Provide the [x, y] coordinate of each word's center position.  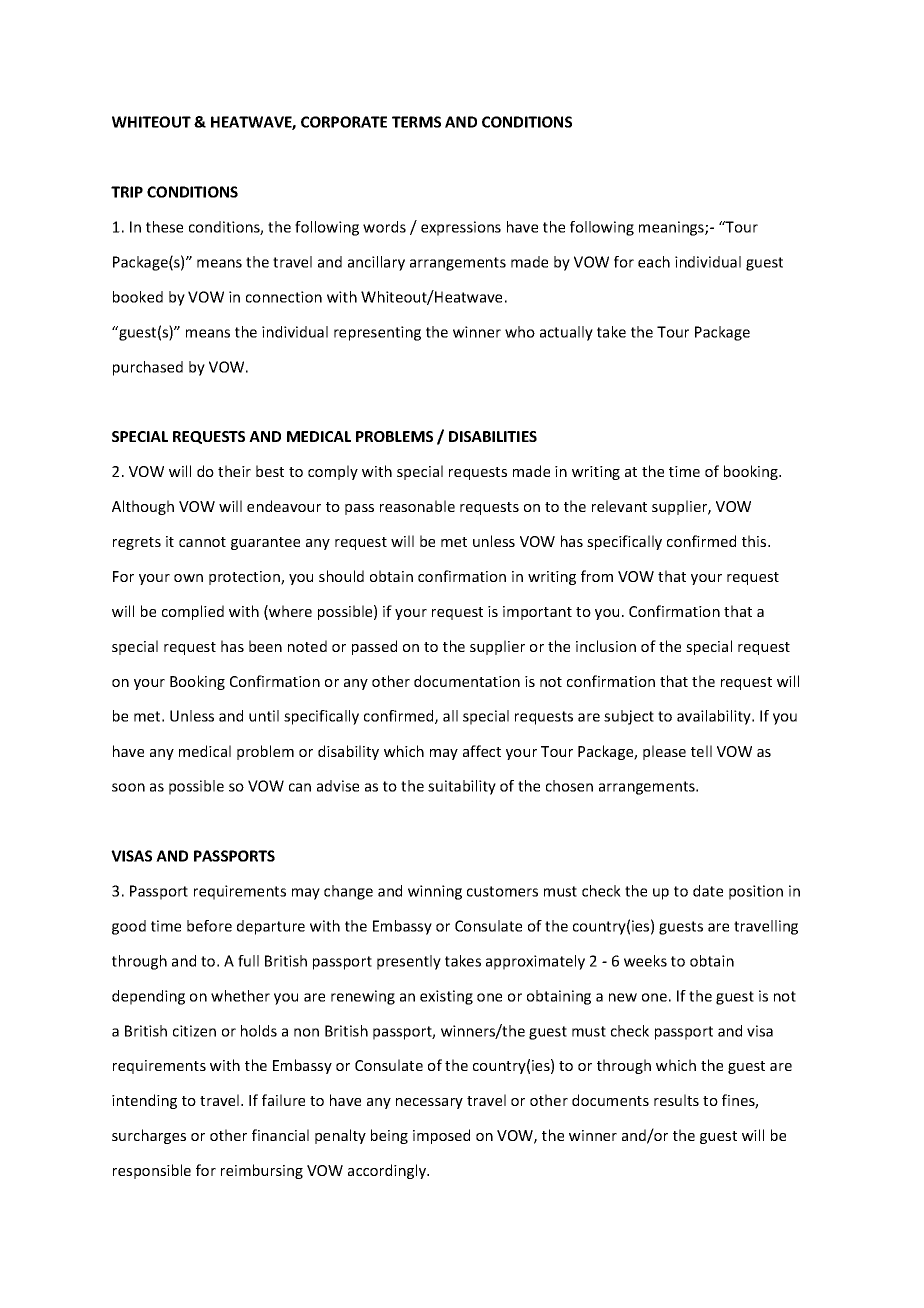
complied [193, 612]
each [654, 262]
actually [566, 333]
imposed [441, 1136]
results [676, 1100]
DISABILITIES [493, 436]
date [708, 891]
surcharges [149, 1136]
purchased [148, 368]
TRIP [127, 192]
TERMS [416, 122]
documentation [467, 681]
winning [435, 892]
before [209, 926]
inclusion [606, 646]
